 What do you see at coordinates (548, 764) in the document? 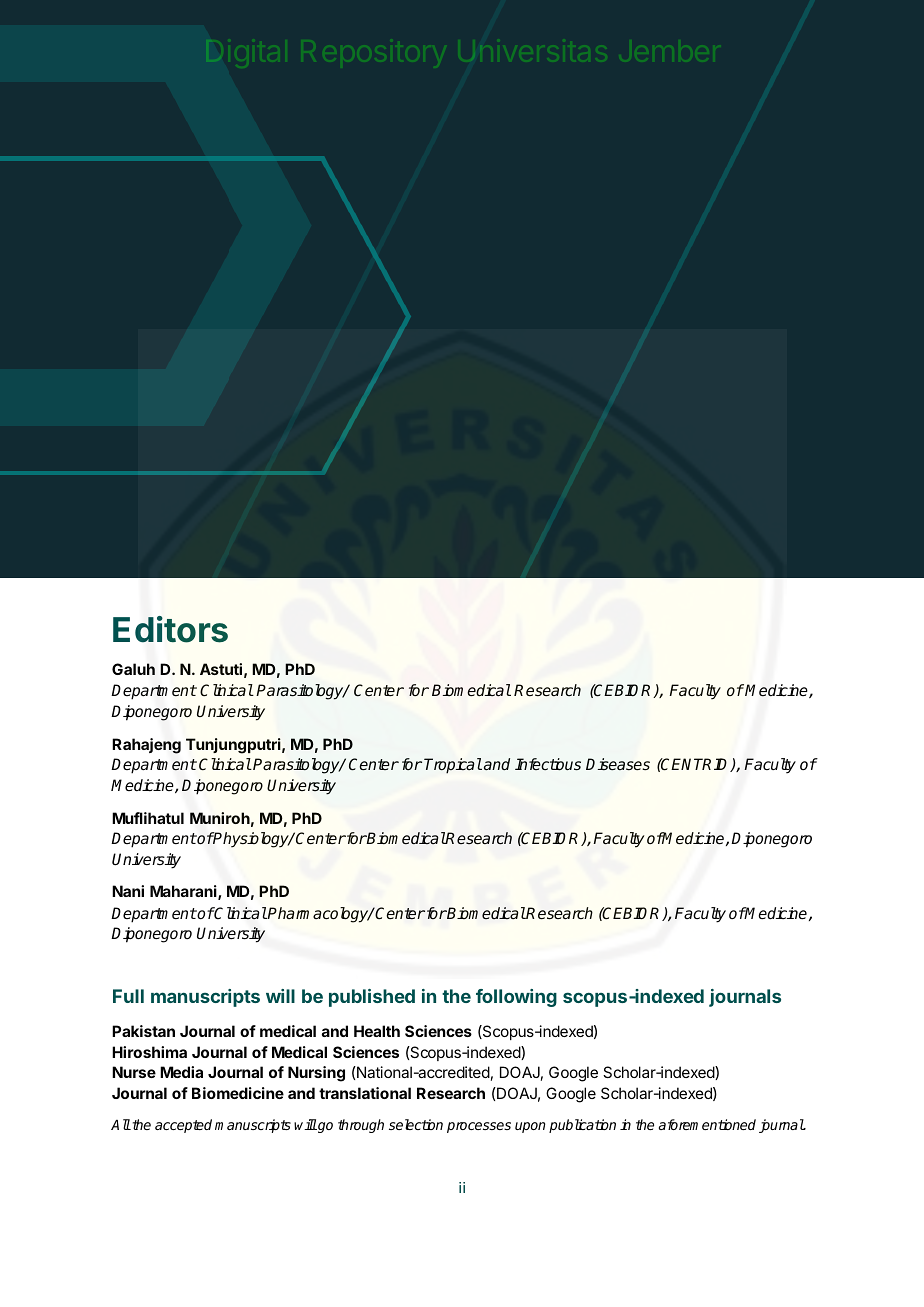
I see `Infectious` at bounding box center [548, 764].
